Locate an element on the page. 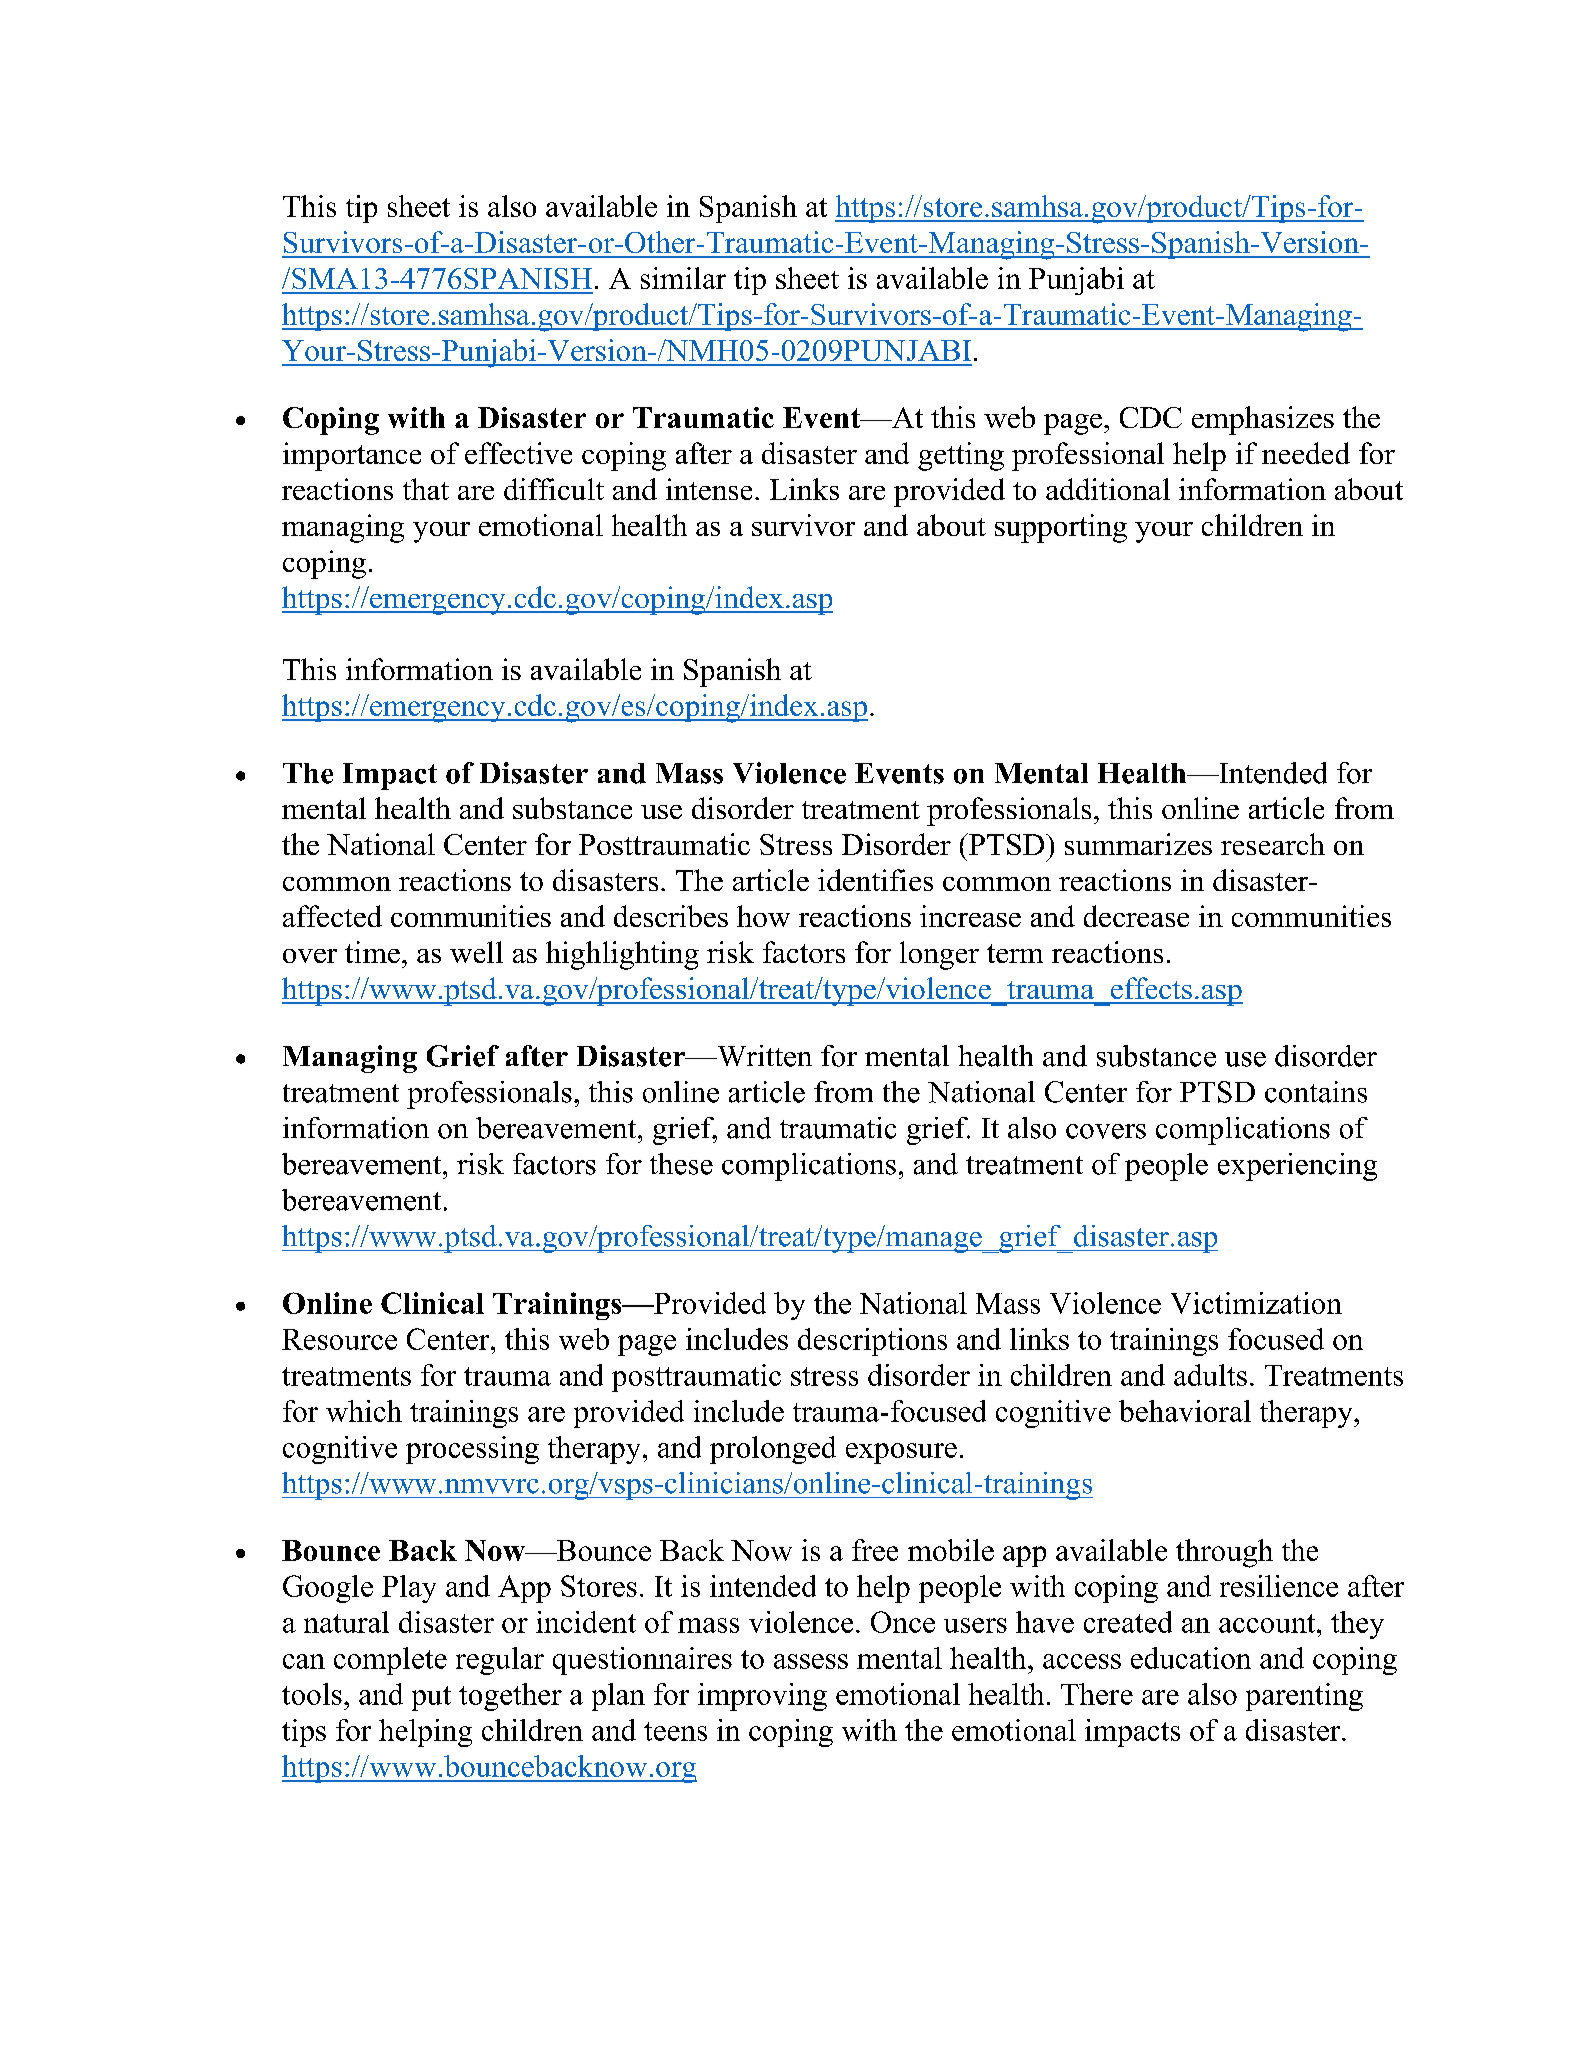  behavioral is located at coordinates (1185, 1411).
